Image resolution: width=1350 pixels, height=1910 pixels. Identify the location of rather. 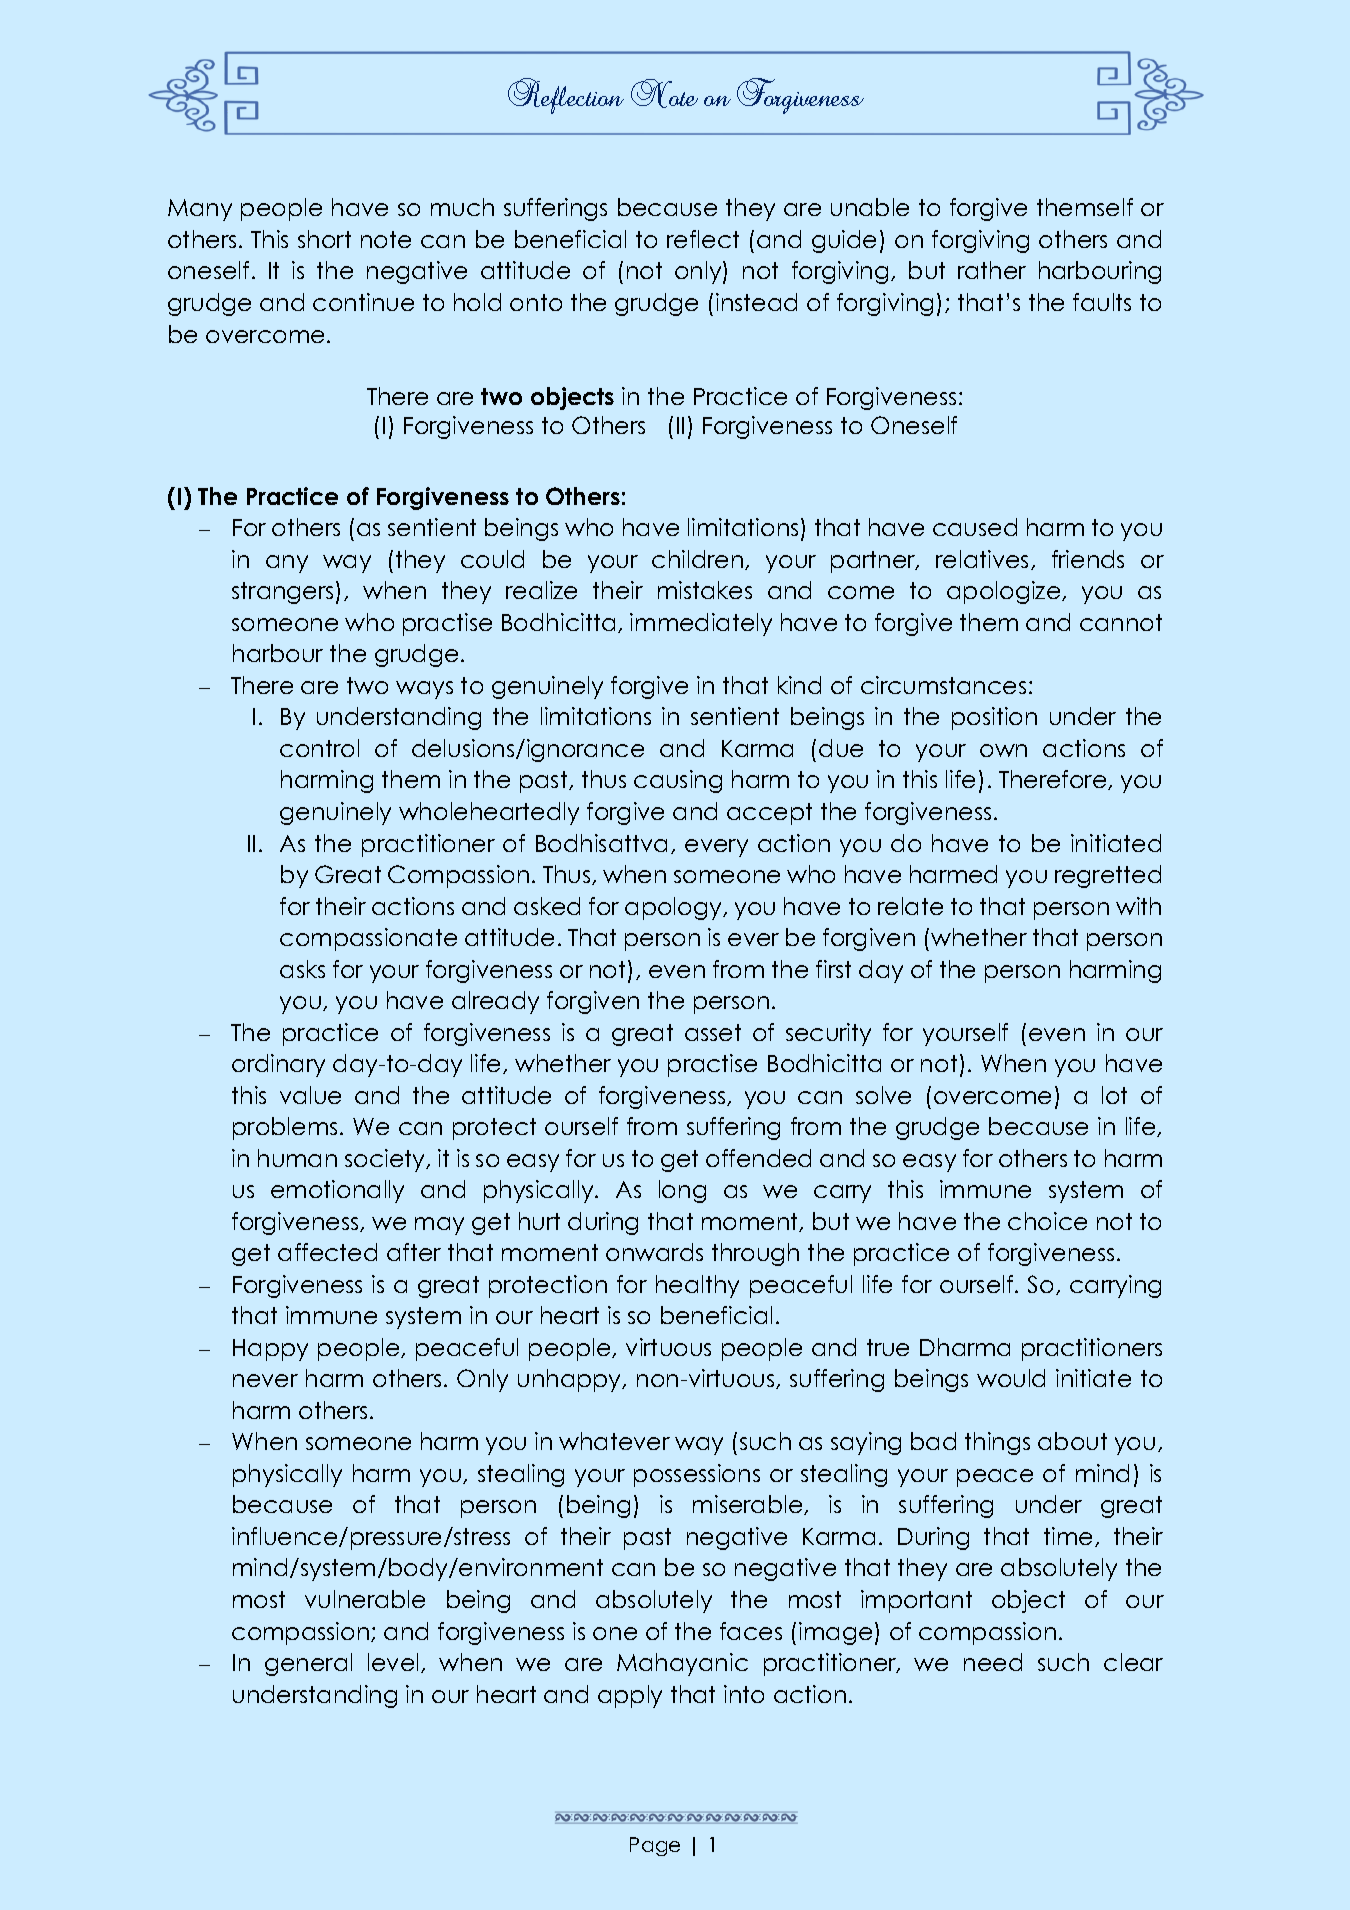
(992, 270).
